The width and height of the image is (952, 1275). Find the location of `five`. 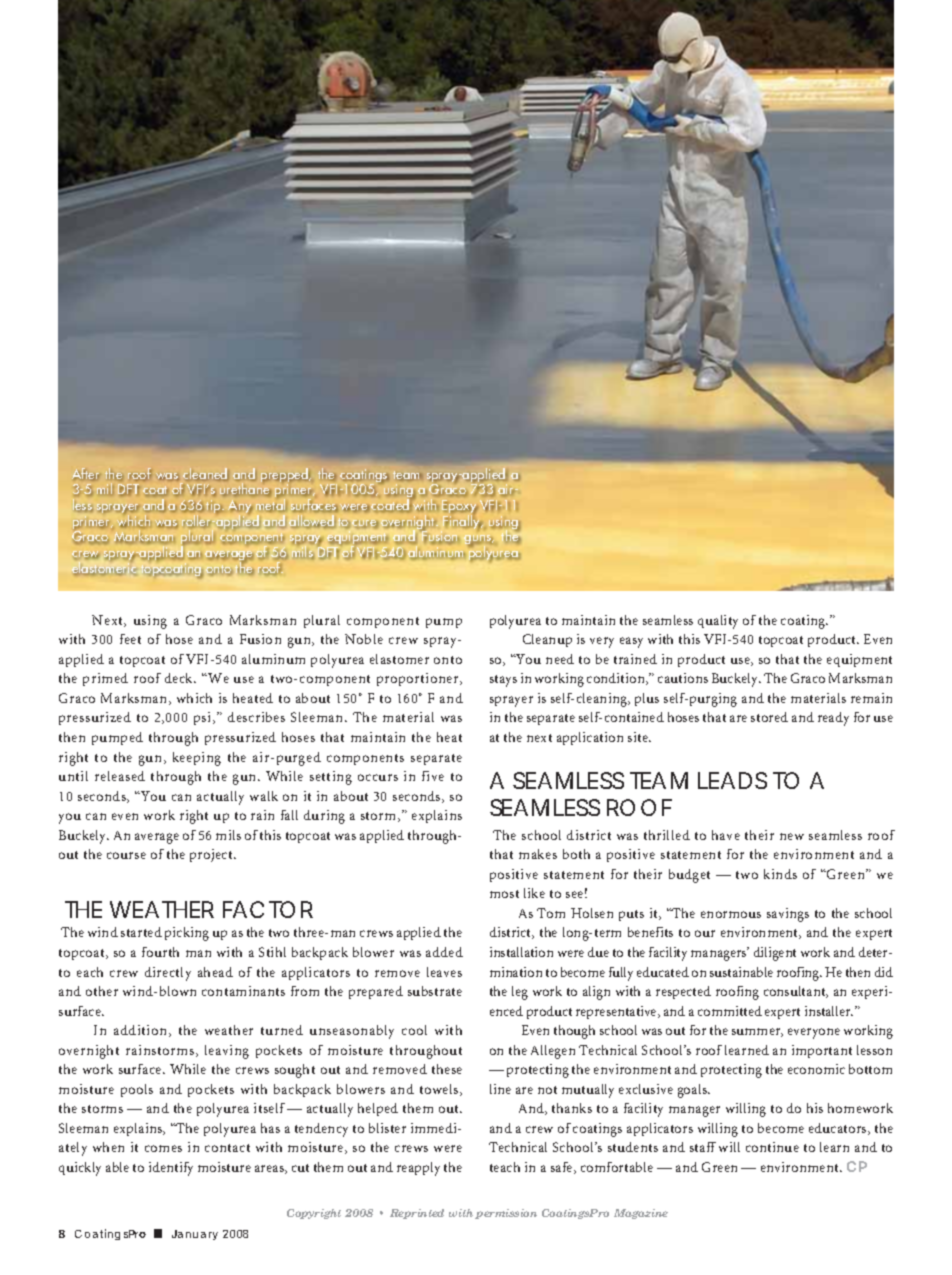

five is located at coordinates (433, 776).
